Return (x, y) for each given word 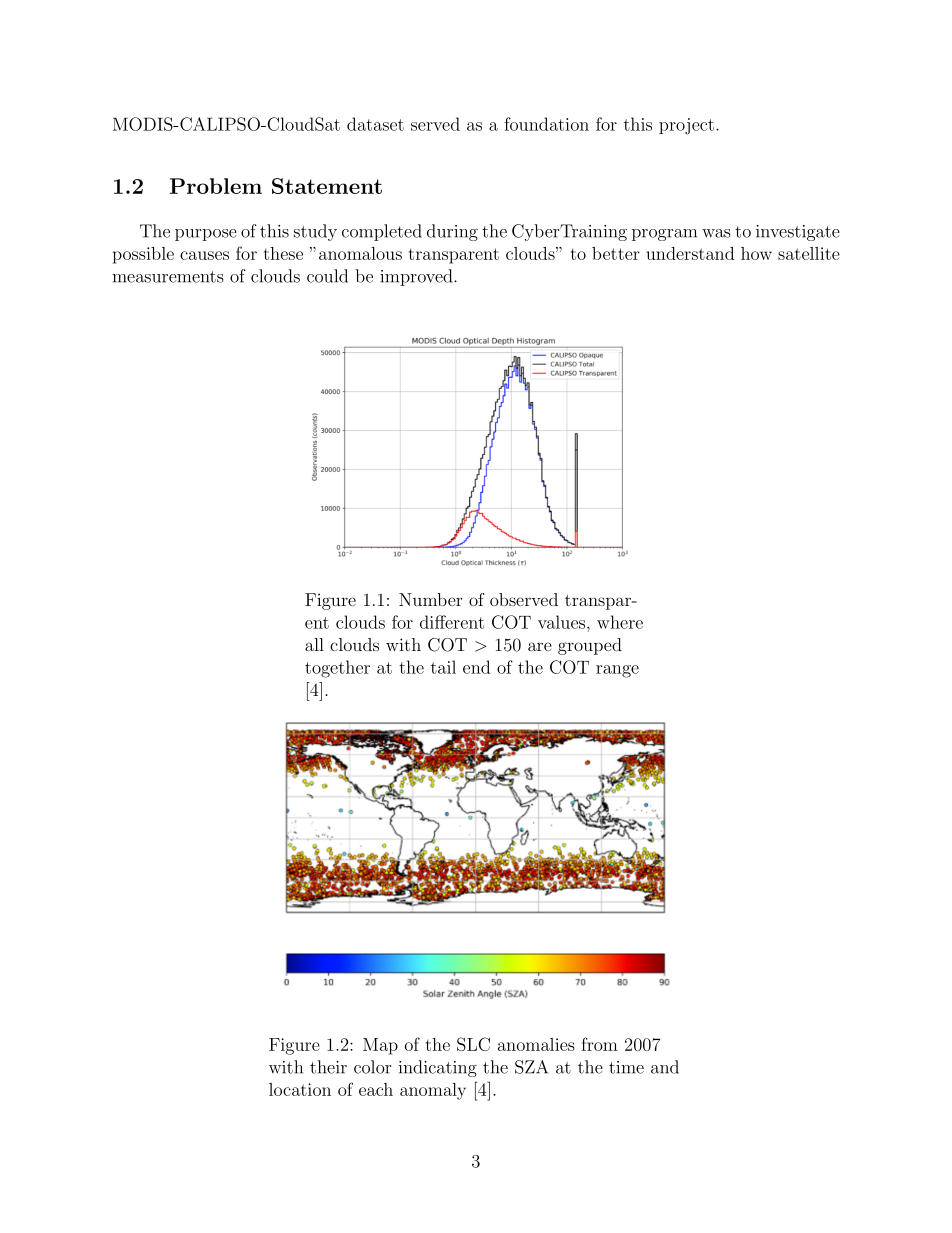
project (686, 126)
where (620, 622)
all (314, 644)
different (452, 622)
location (300, 1089)
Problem (216, 186)
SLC (473, 1044)
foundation (546, 124)
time (626, 1067)
